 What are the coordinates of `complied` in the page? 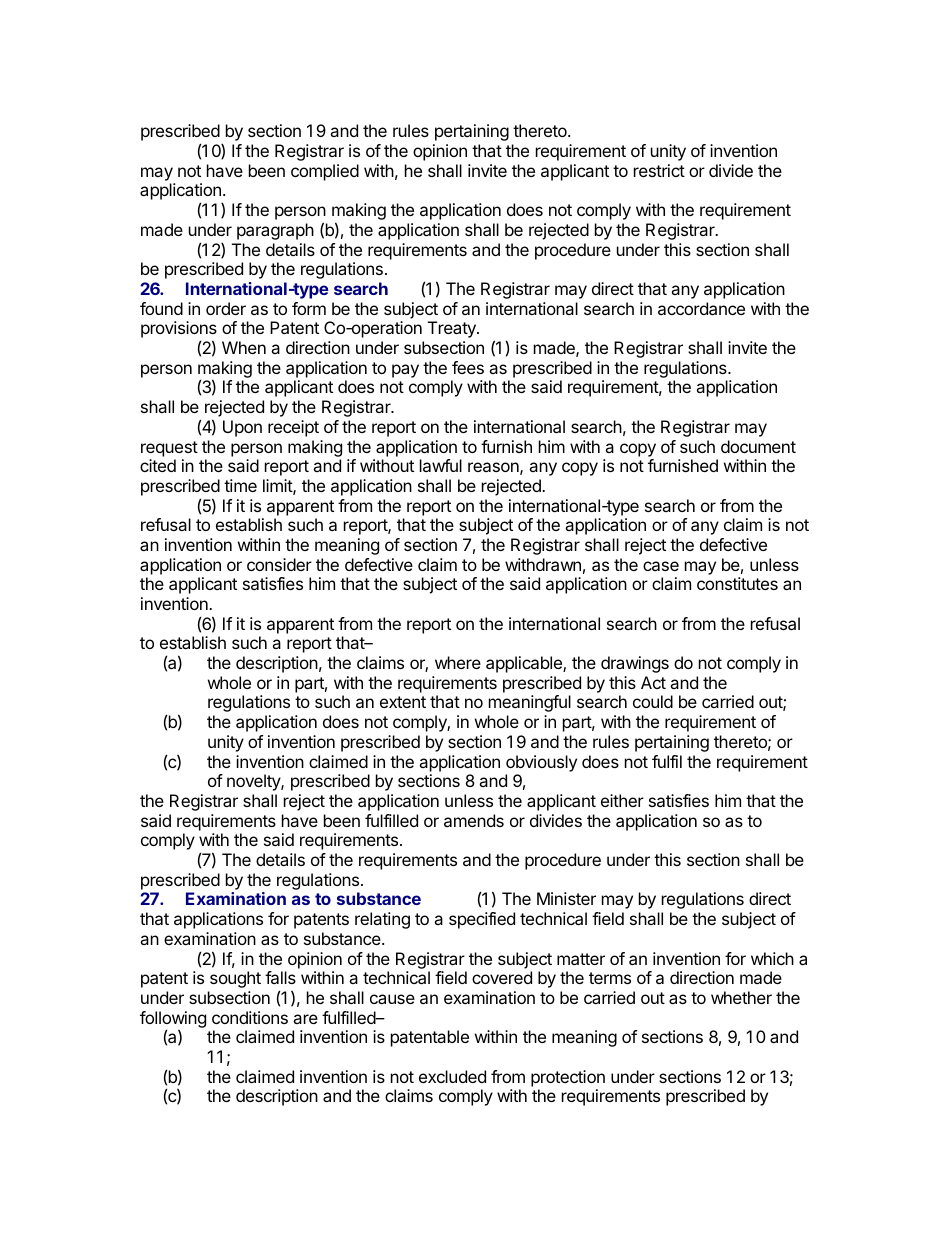 It's located at (325, 172).
